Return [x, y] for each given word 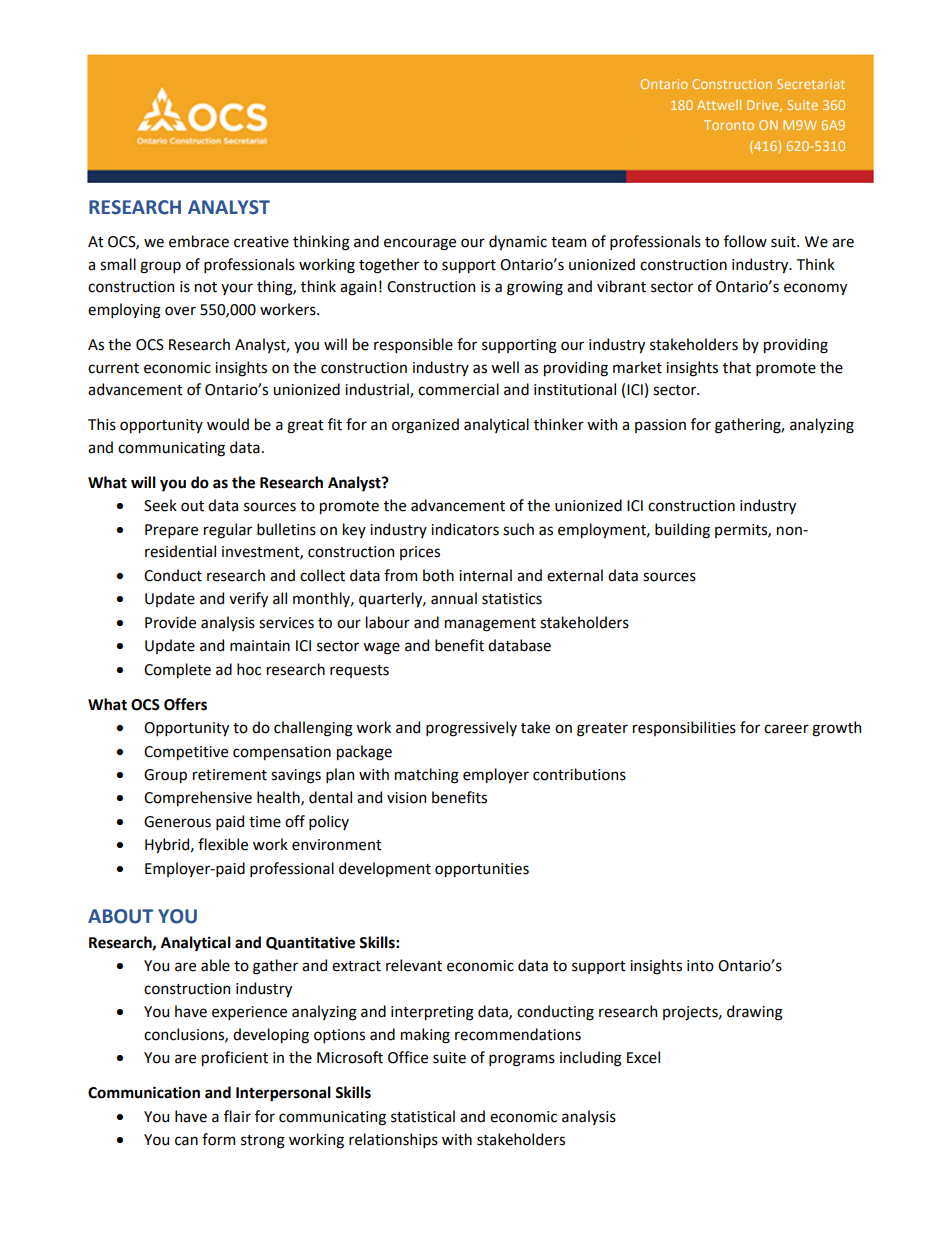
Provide [170, 622]
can [186, 1141]
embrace [199, 241]
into [700, 966]
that [737, 367]
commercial [458, 389]
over [180, 311]
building [682, 531]
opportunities [482, 870]
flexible [223, 844]
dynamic [518, 242]
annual [454, 598]
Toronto [729, 125]
